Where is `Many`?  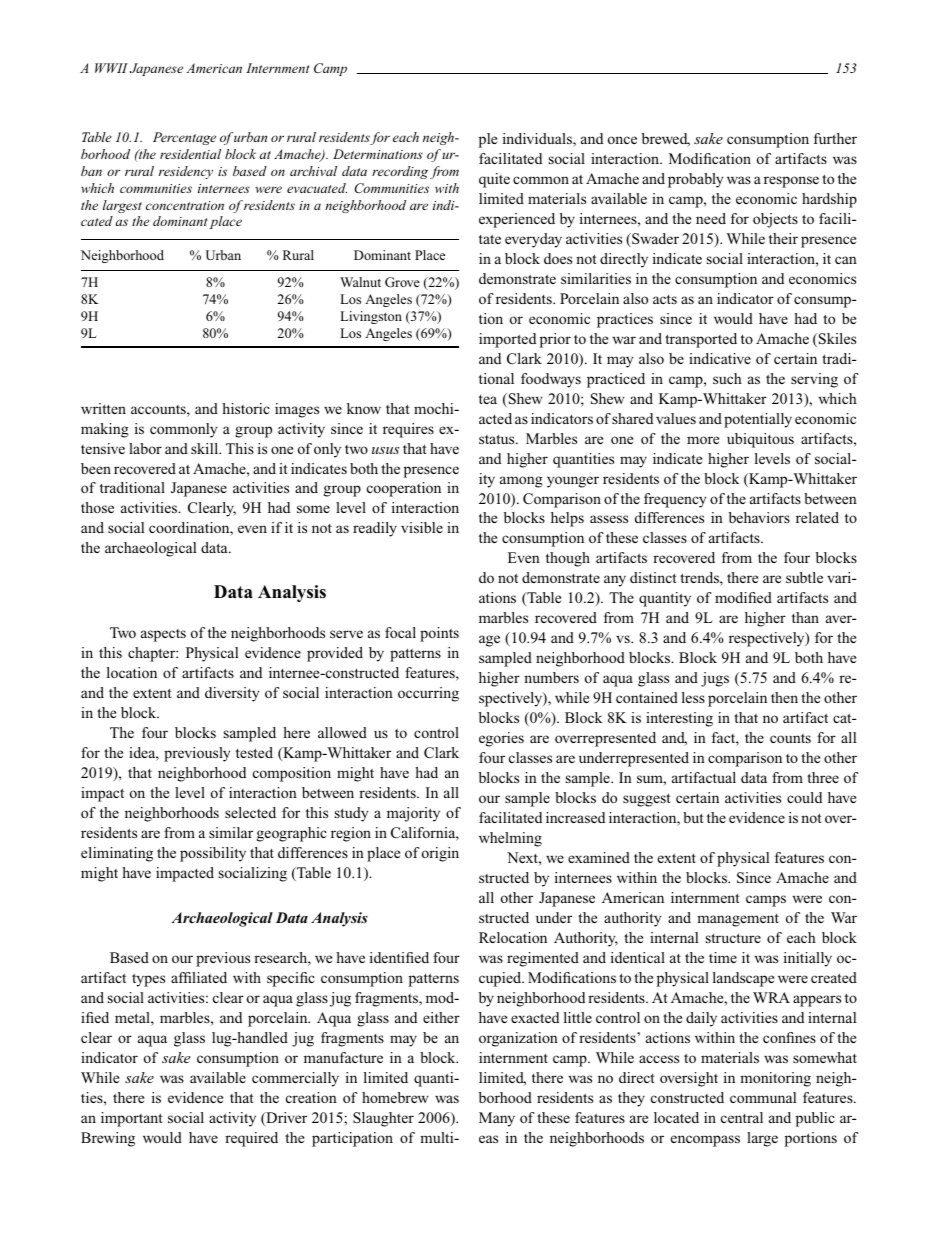
Many is located at coordinates (497, 1119).
